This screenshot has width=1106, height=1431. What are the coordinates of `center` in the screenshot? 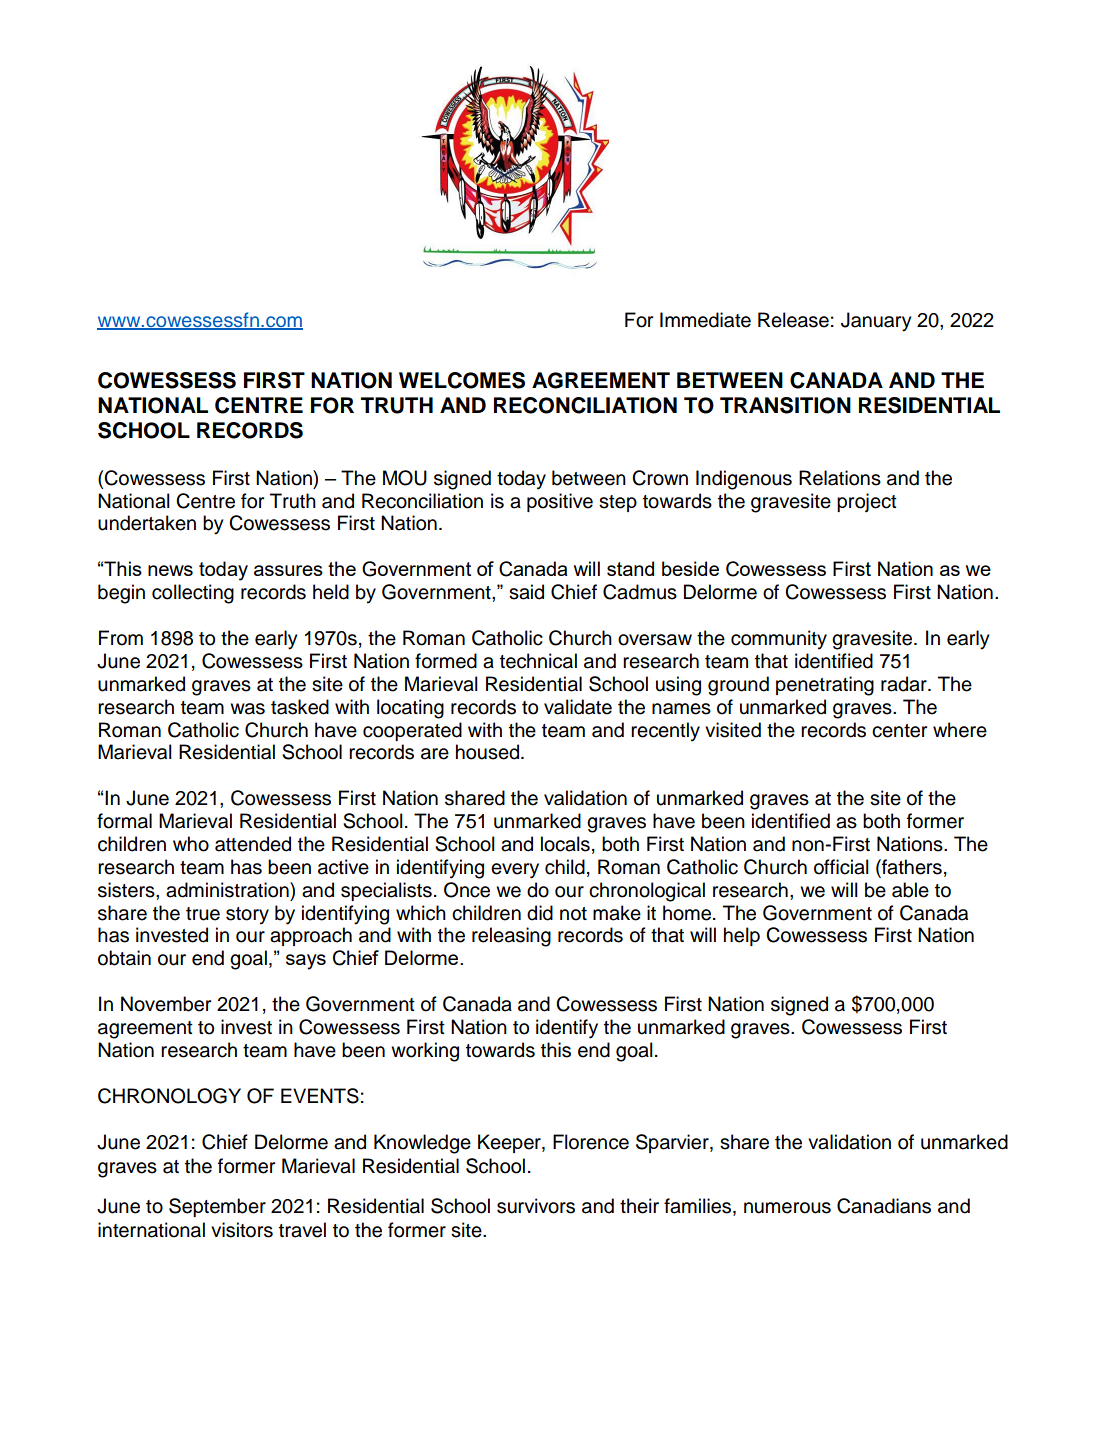 It's located at (899, 731).
